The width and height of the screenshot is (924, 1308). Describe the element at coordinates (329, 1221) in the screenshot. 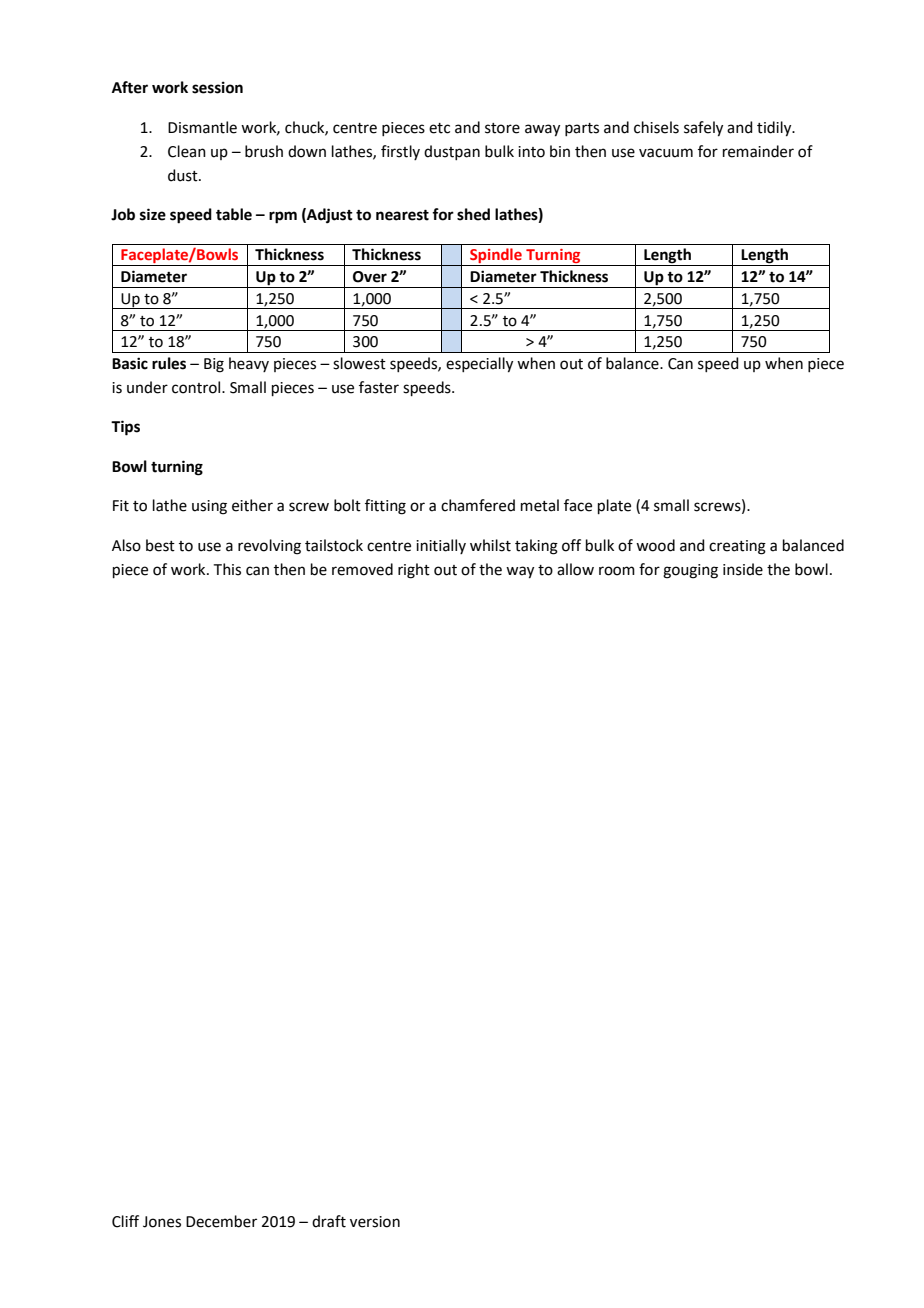

I see `draft` at that location.
